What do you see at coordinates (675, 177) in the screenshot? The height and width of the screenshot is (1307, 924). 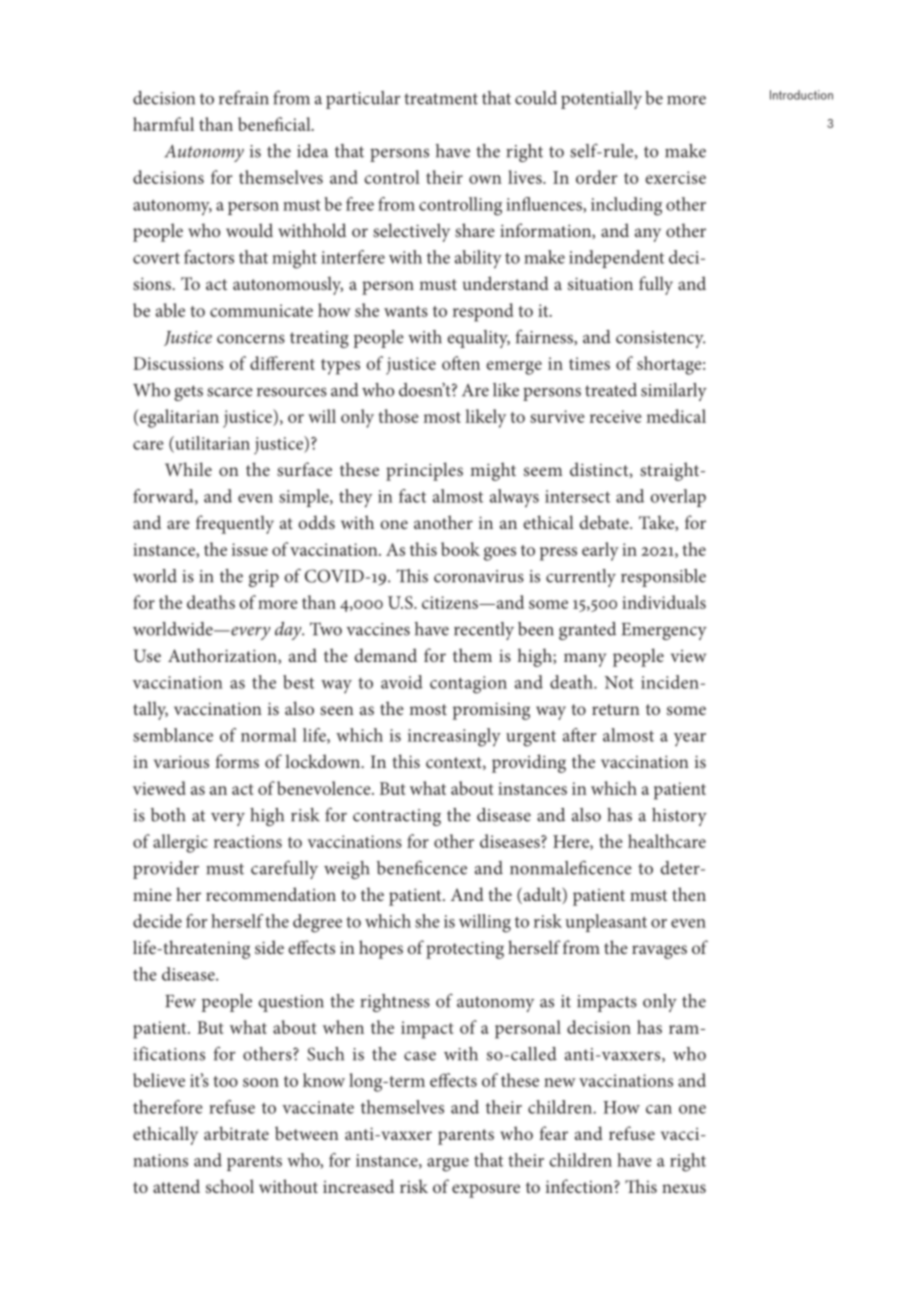 I see `exercise` at bounding box center [675, 177].
